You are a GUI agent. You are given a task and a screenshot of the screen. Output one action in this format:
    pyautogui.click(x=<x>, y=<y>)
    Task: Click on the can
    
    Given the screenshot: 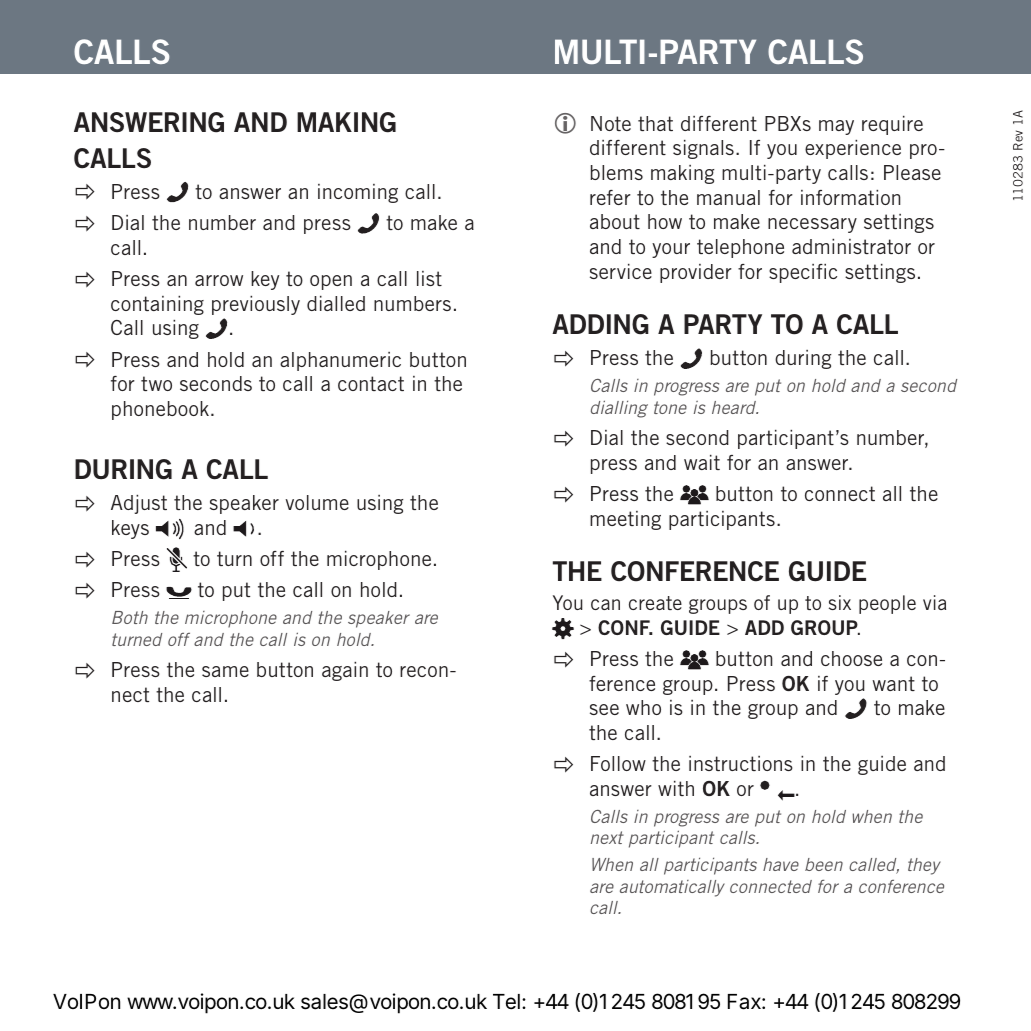 What is the action you would take?
    pyautogui.click(x=605, y=604)
